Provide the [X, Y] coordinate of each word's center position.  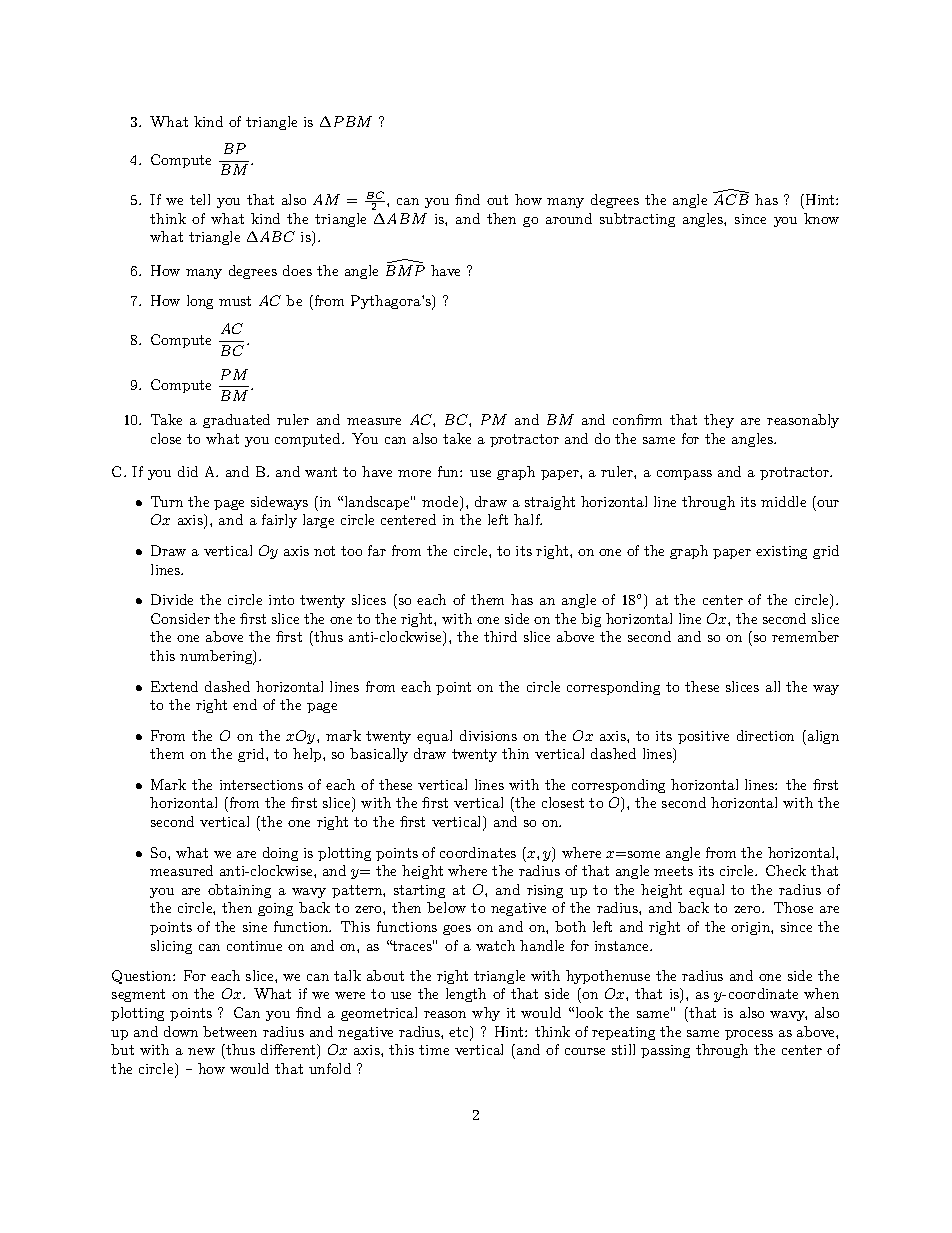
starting [419, 891]
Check [786, 870]
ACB [731, 198]
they [719, 421]
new [201, 1051]
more [414, 473]
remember [805, 636]
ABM [407, 218]
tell [200, 199]
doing [280, 854]
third [500, 636]
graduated [236, 421]
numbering [217, 657]
